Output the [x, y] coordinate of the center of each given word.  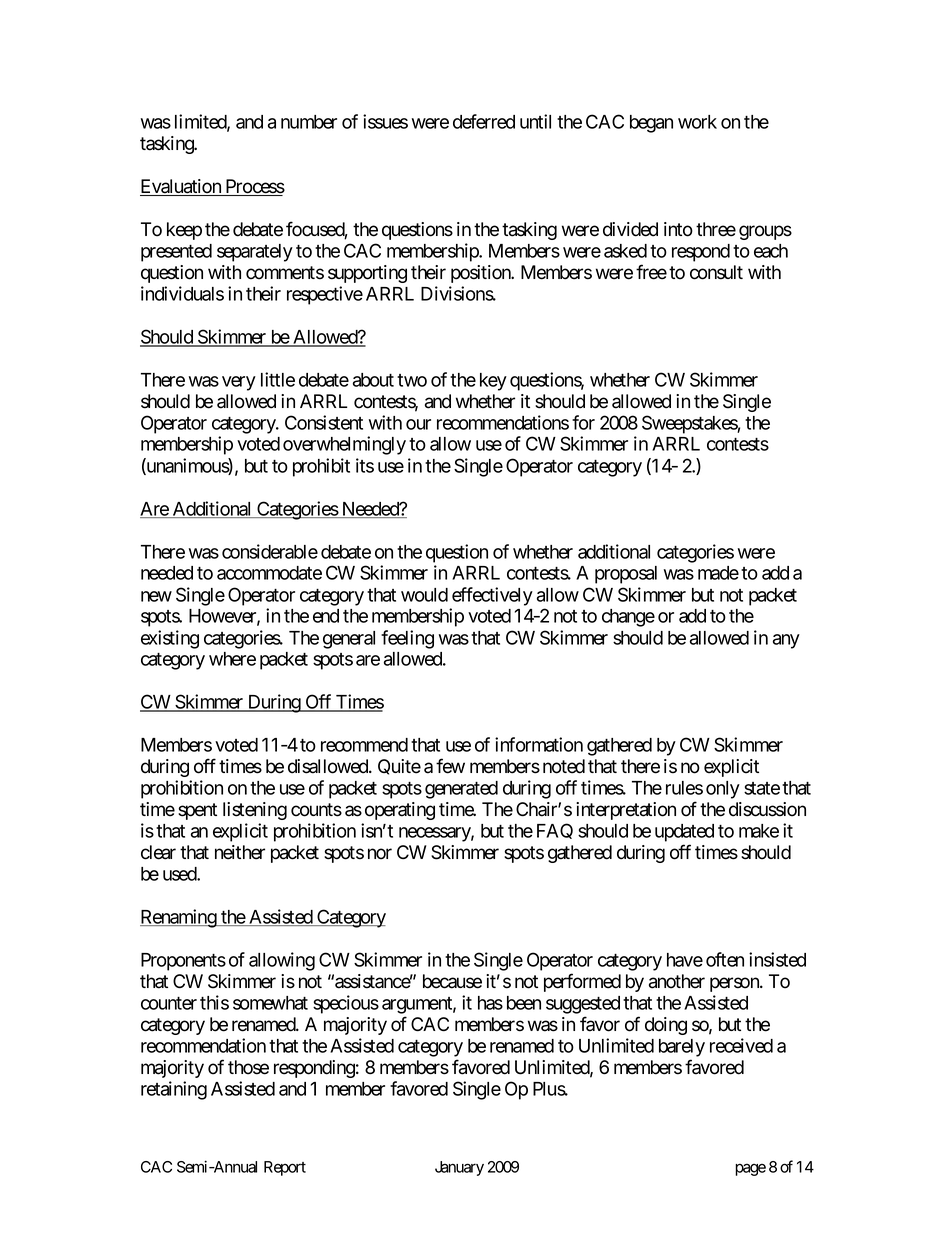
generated [461, 790]
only [723, 790]
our [418, 424]
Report [285, 1168]
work [697, 122]
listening [255, 811]
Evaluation [181, 187]
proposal [626, 575]
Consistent [324, 422]
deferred [484, 121]
